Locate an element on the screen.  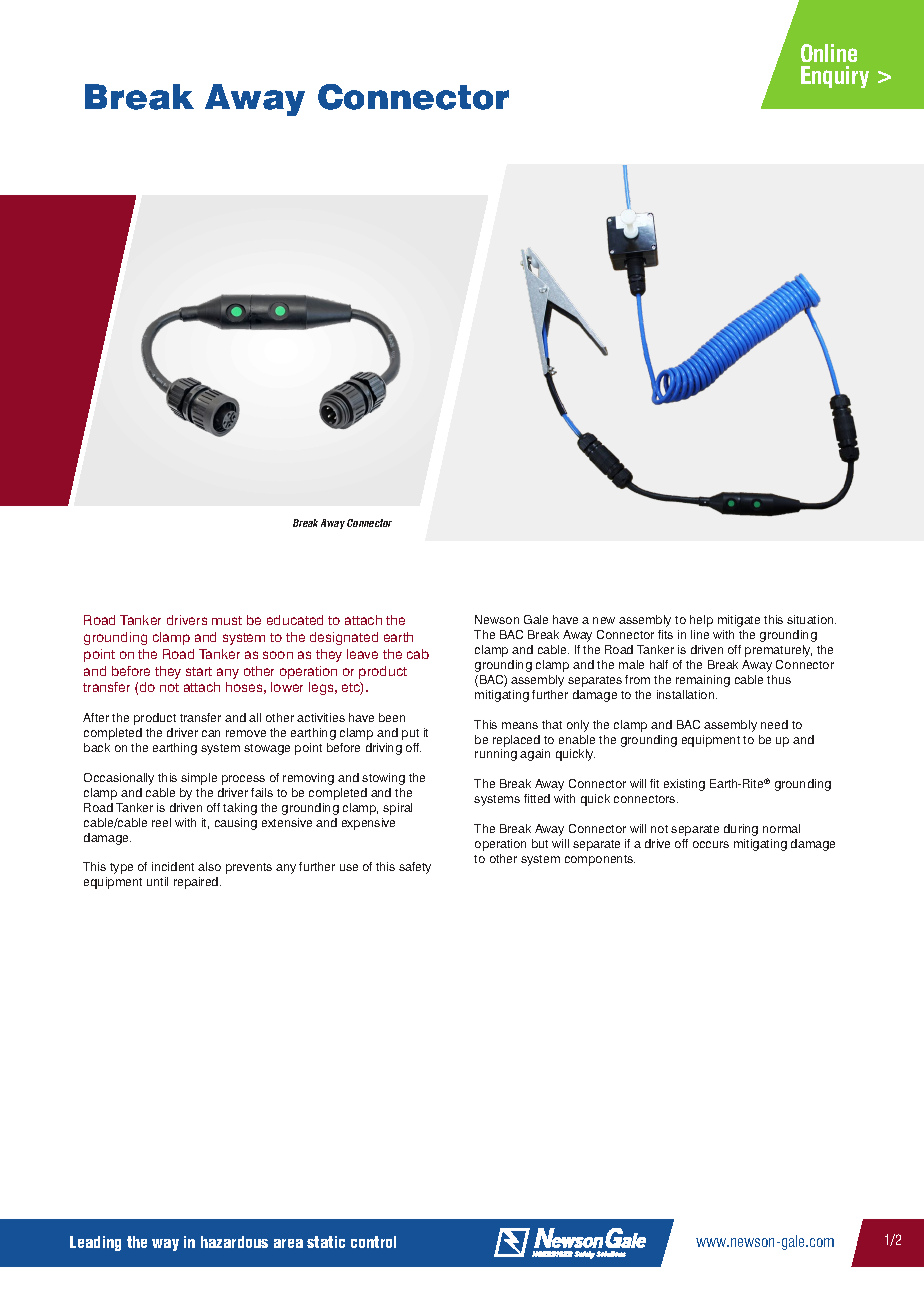
hazardous is located at coordinates (234, 1242).
